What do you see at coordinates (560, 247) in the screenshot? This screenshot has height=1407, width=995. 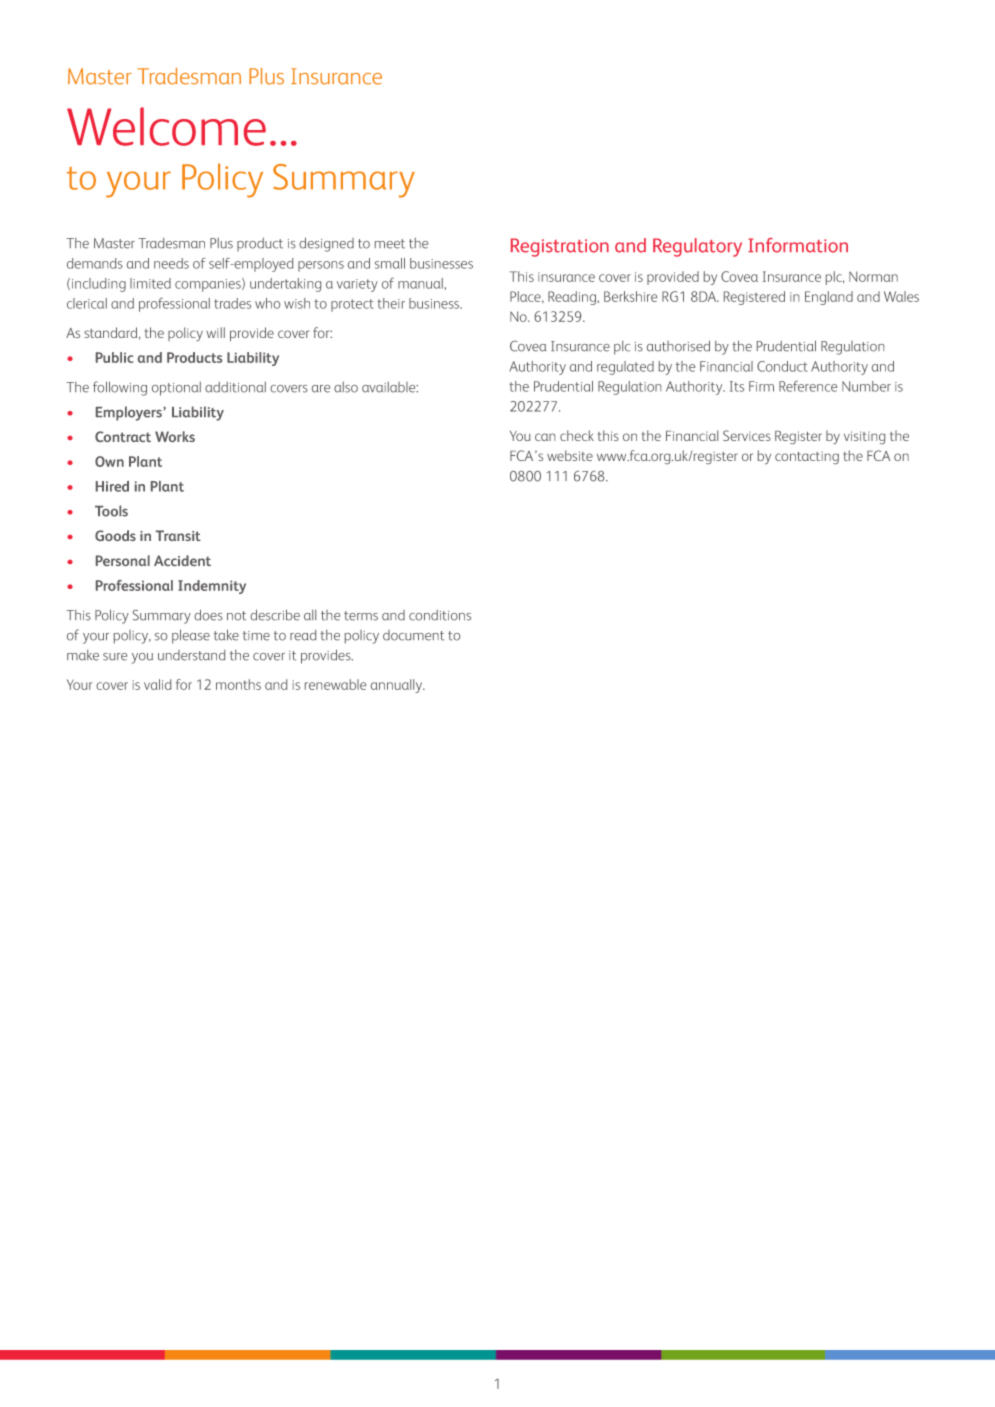 I see `Registration` at bounding box center [560, 247].
